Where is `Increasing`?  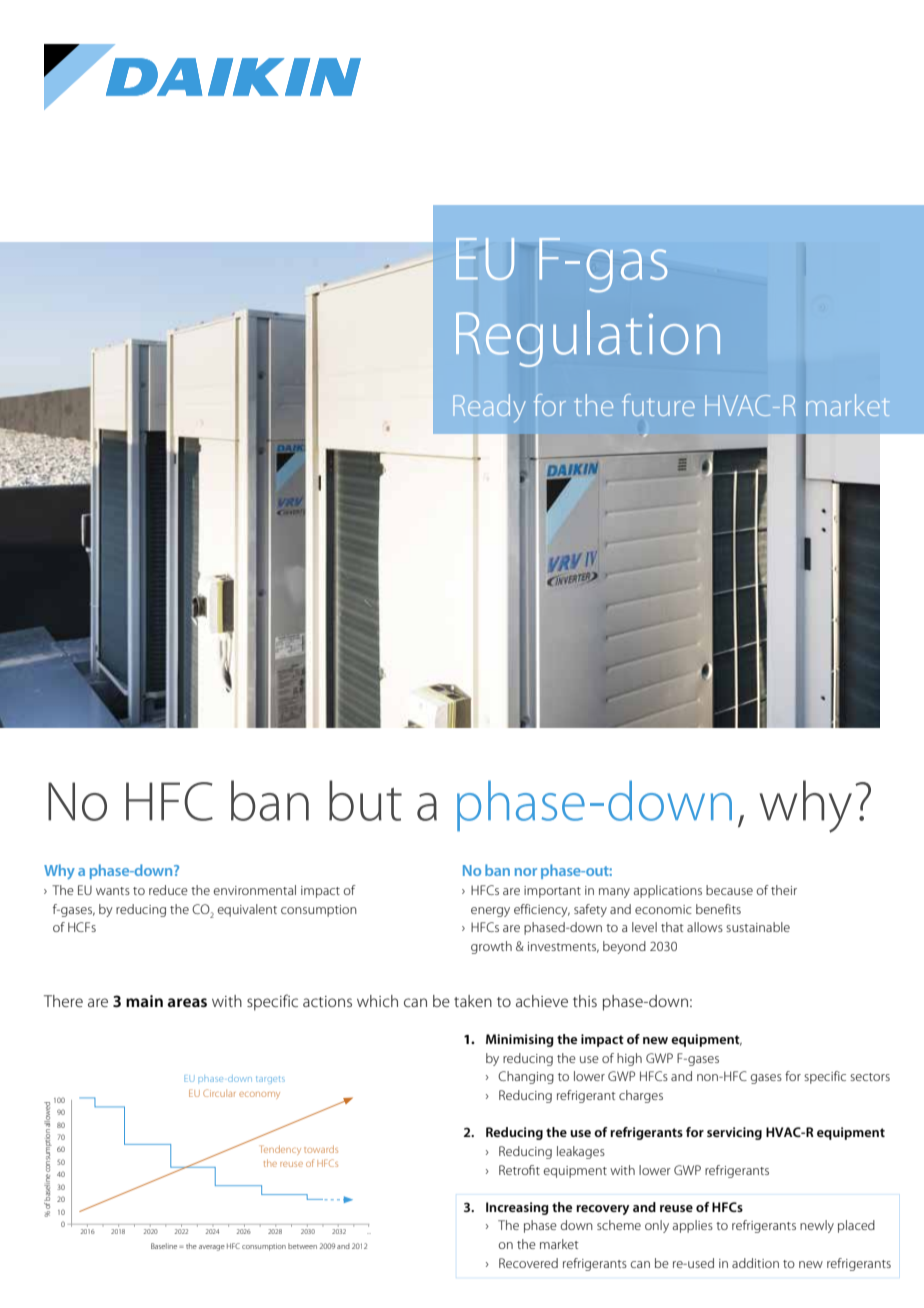 Increasing is located at coordinates (517, 1208).
